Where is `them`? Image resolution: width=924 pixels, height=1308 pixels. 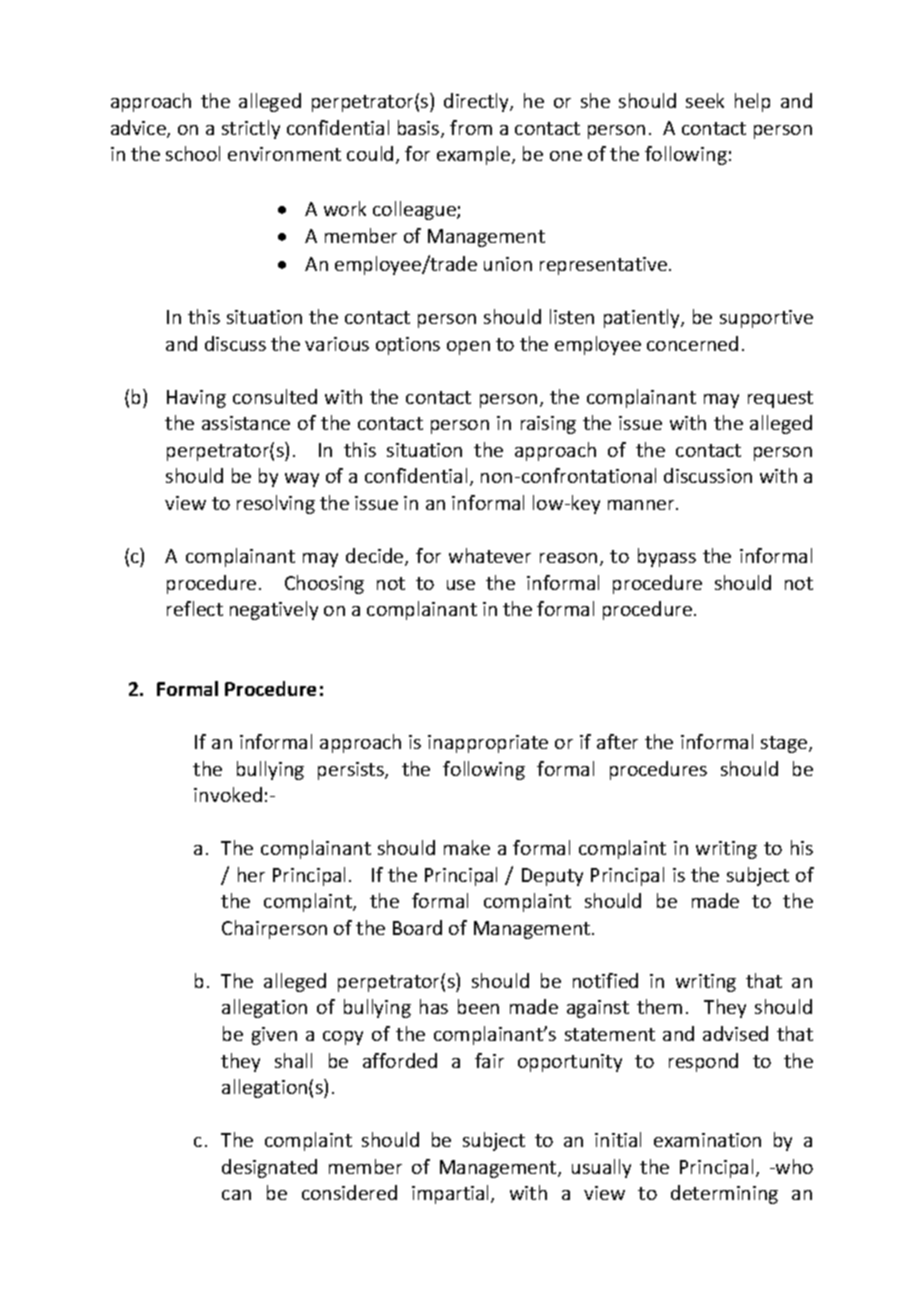
them is located at coordinates (659, 1006).
